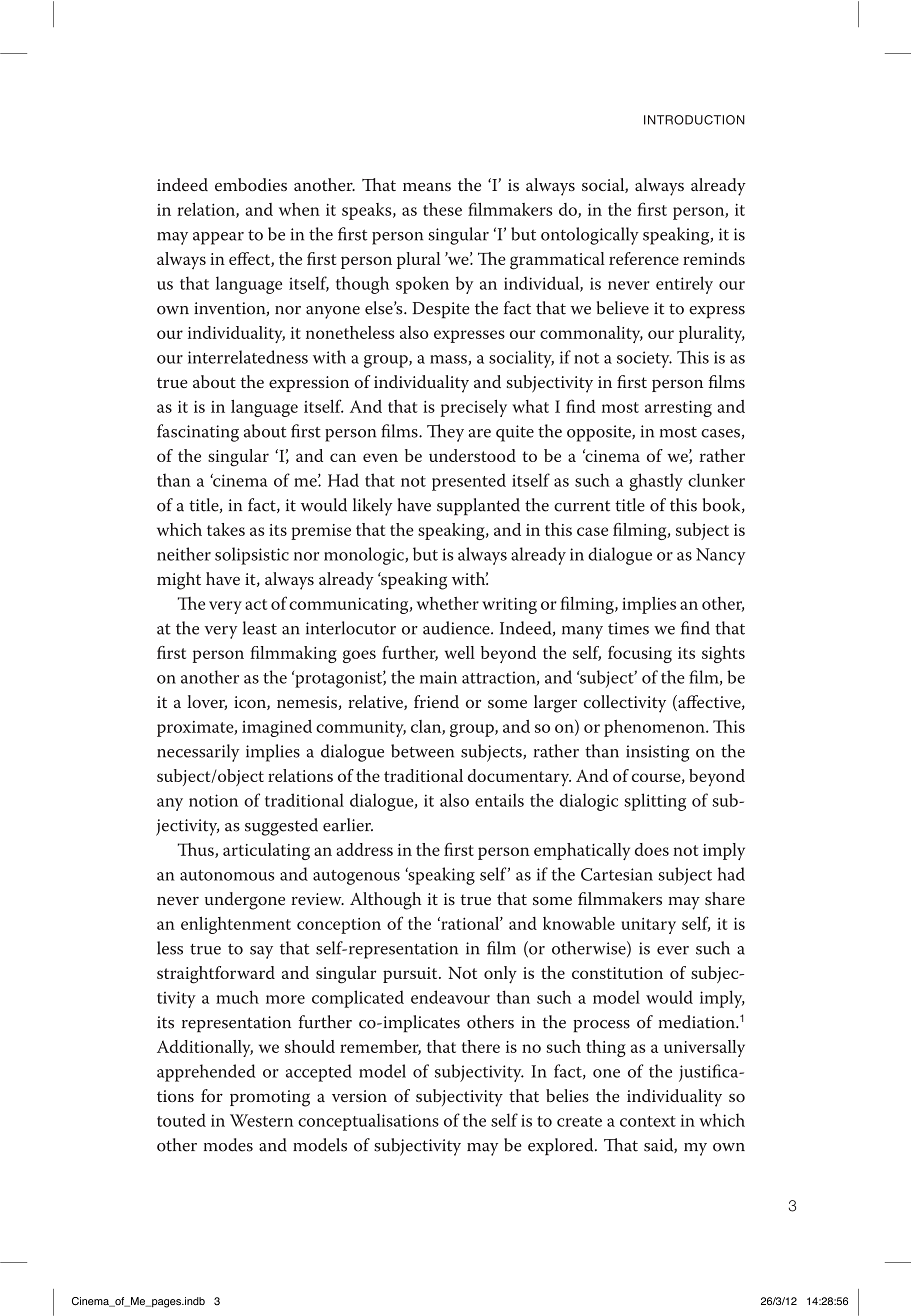 This screenshot has width=912, height=1316. What do you see at coordinates (694, 120) in the screenshot?
I see `INTRODUCTION` at bounding box center [694, 120].
